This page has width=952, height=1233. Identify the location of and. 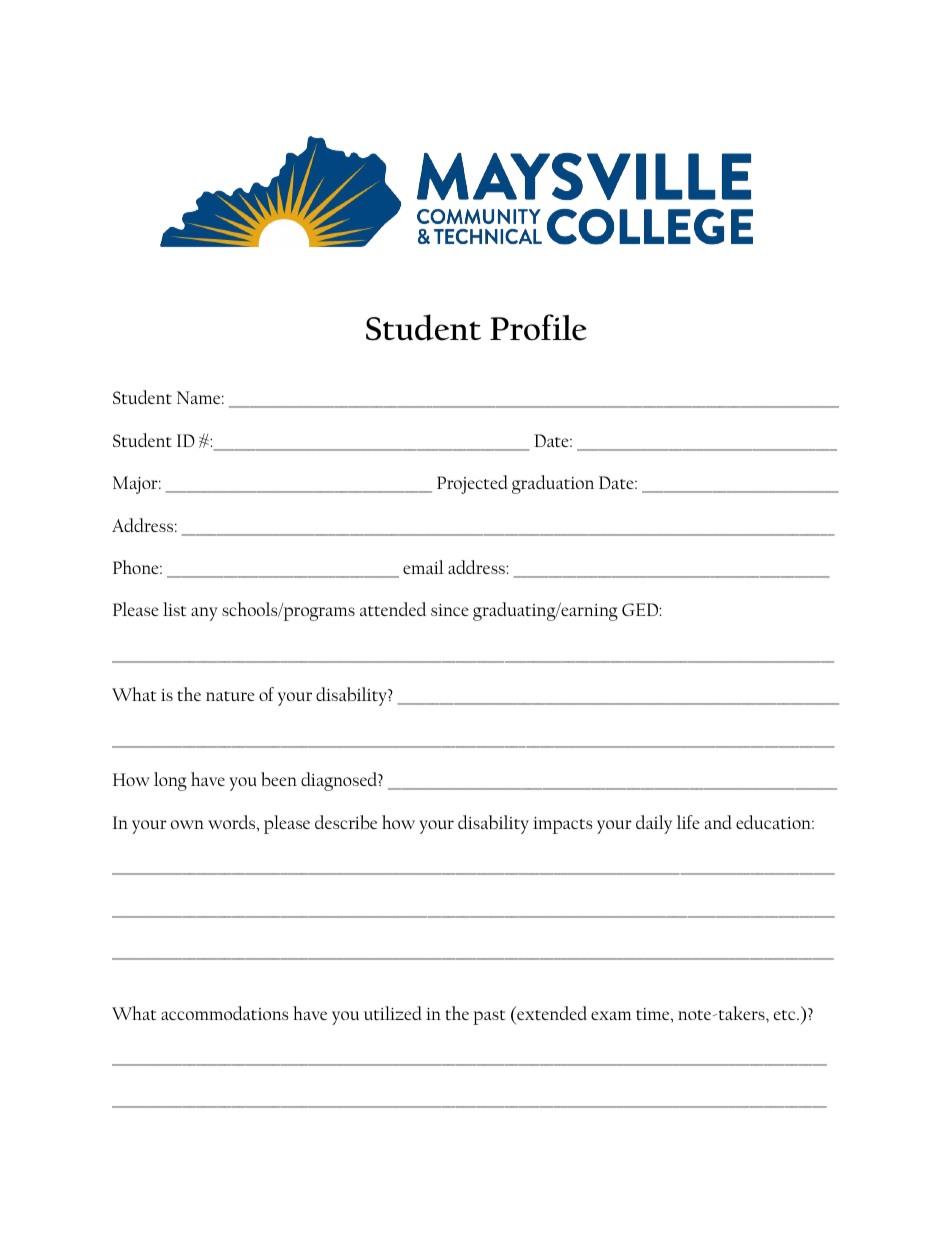
(718, 822).
